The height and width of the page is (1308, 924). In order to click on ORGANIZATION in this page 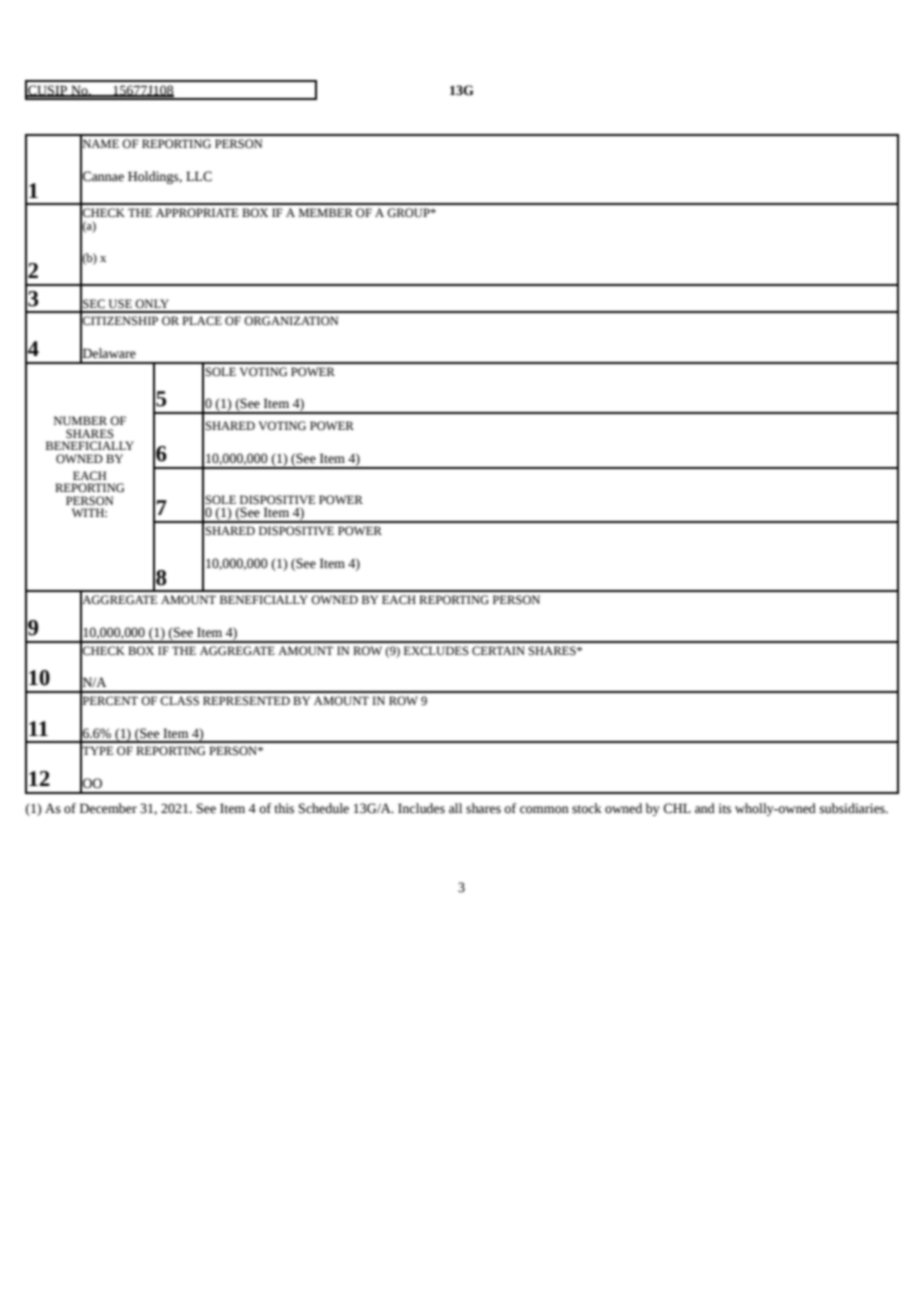, I will do `click(291, 321)`.
